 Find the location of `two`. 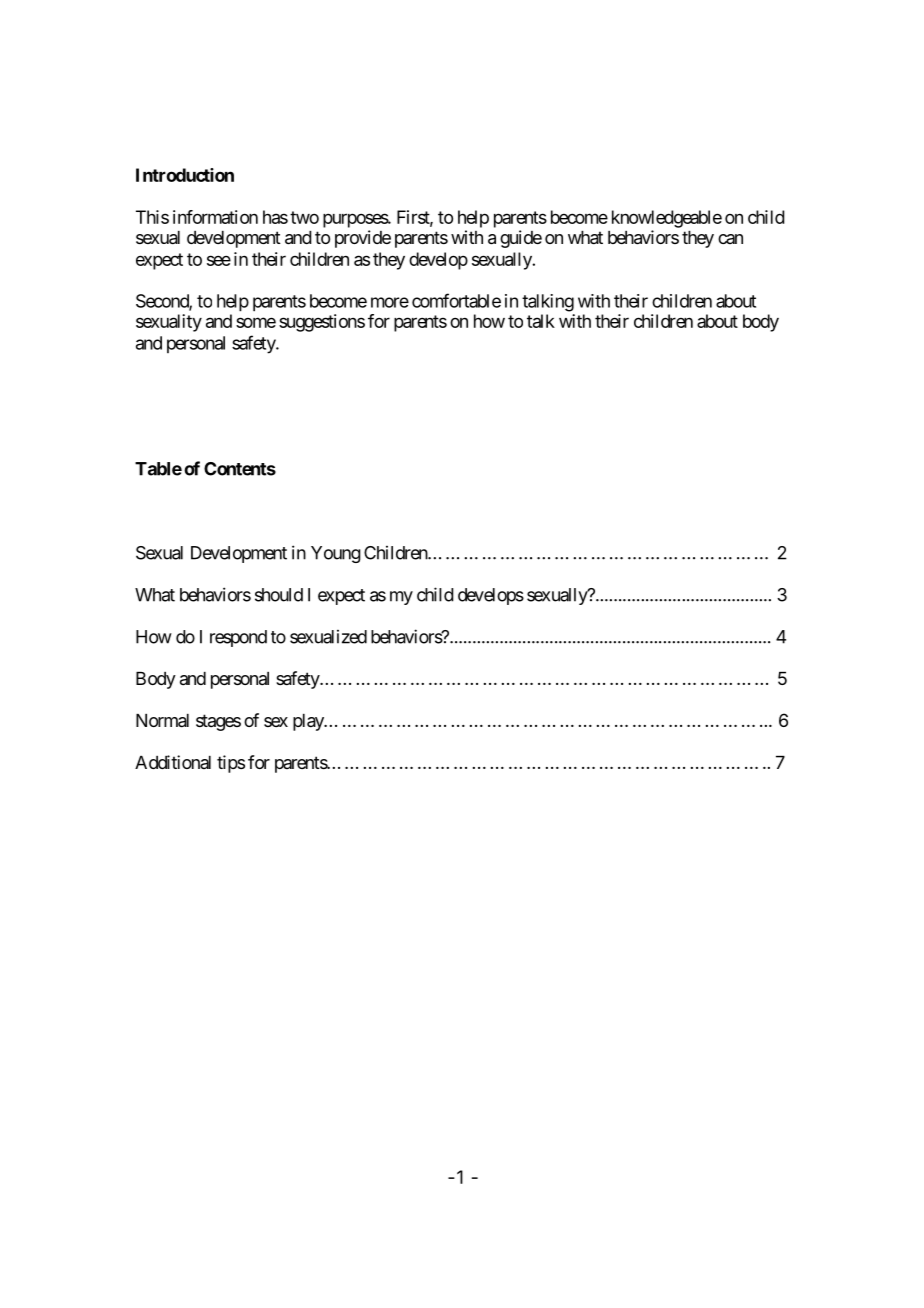

two is located at coordinates (304, 217).
